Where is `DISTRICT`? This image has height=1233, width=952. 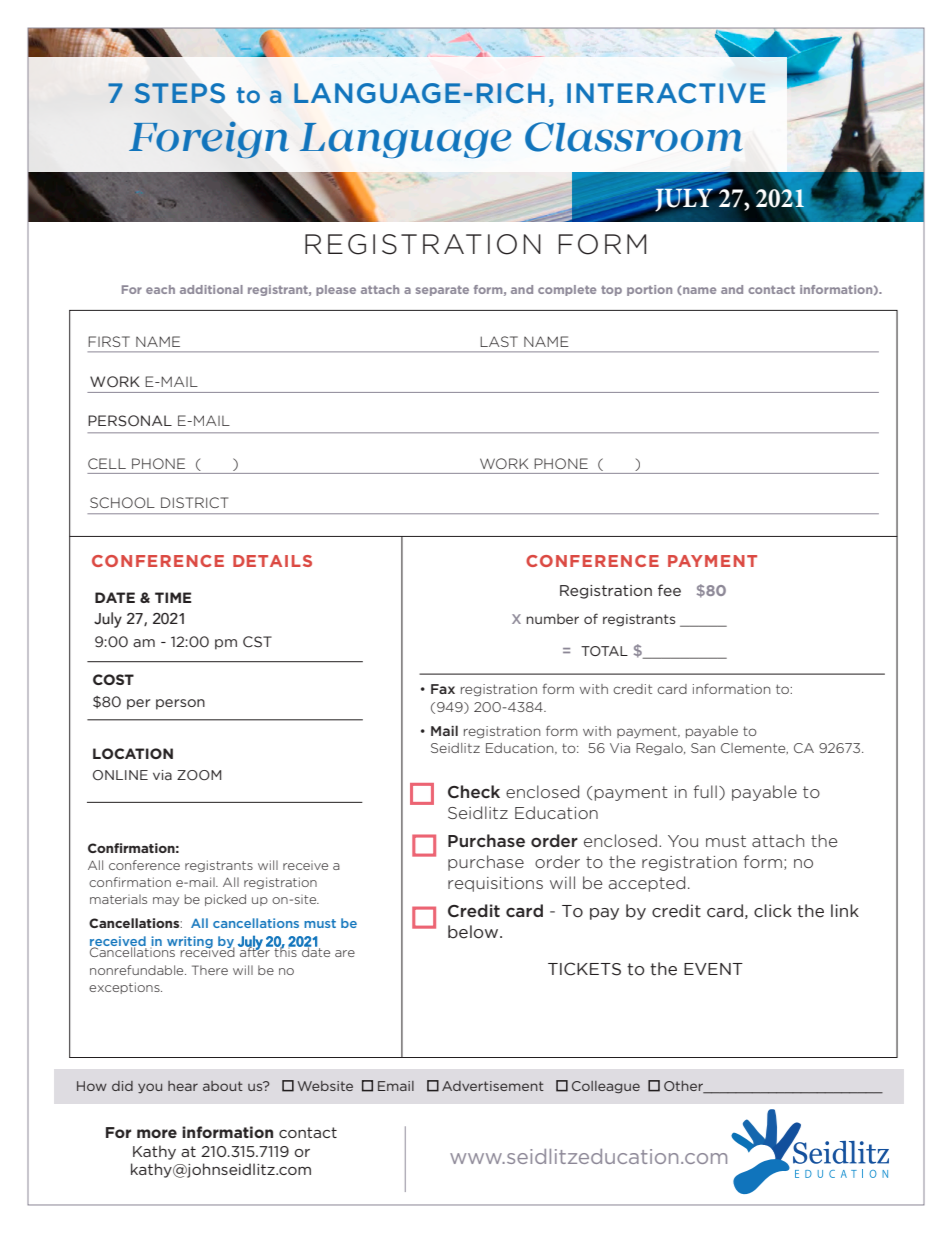
DISTRICT is located at coordinates (194, 502).
